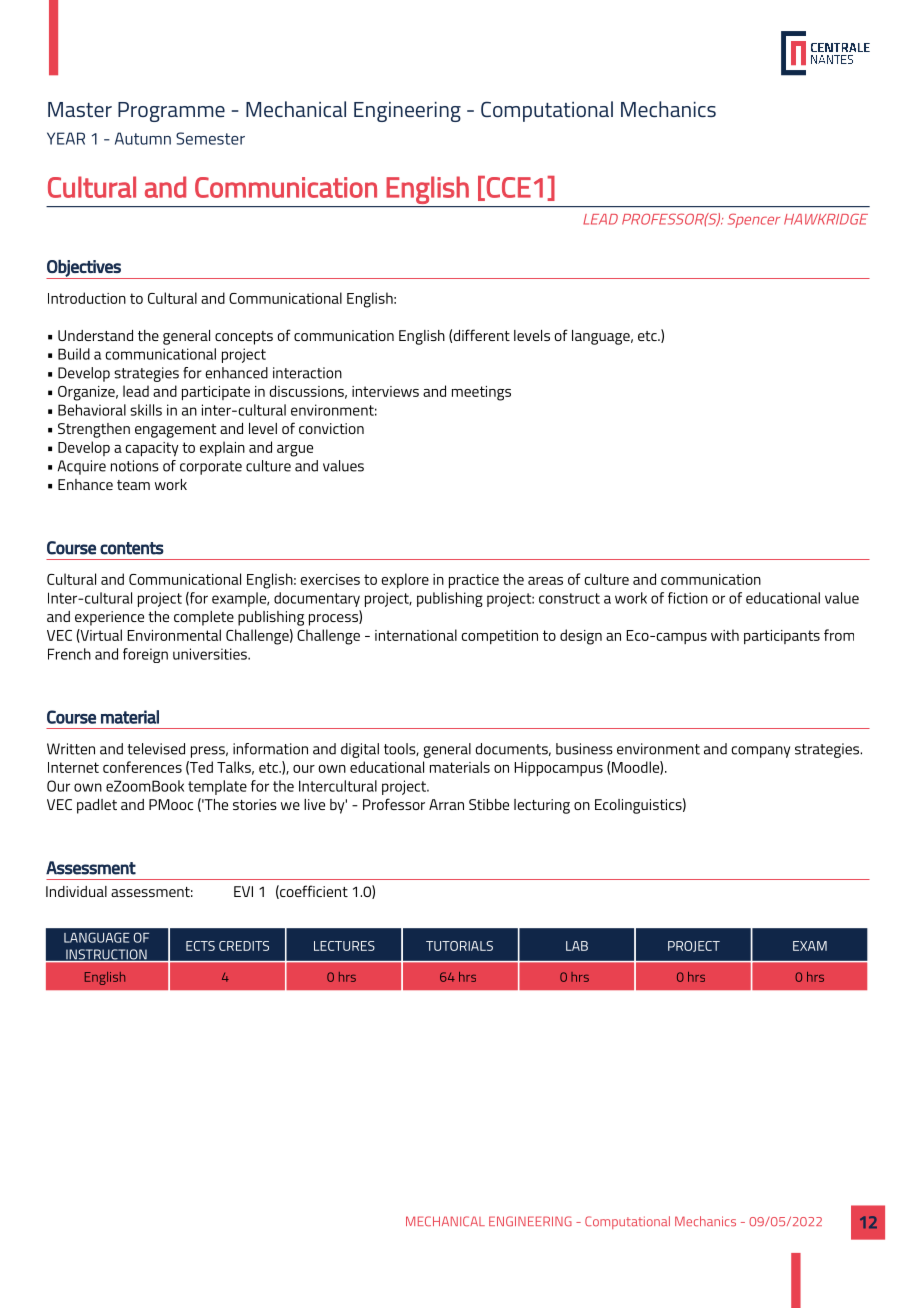 This screenshot has height=1308, width=924. I want to click on digital, so click(360, 750).
